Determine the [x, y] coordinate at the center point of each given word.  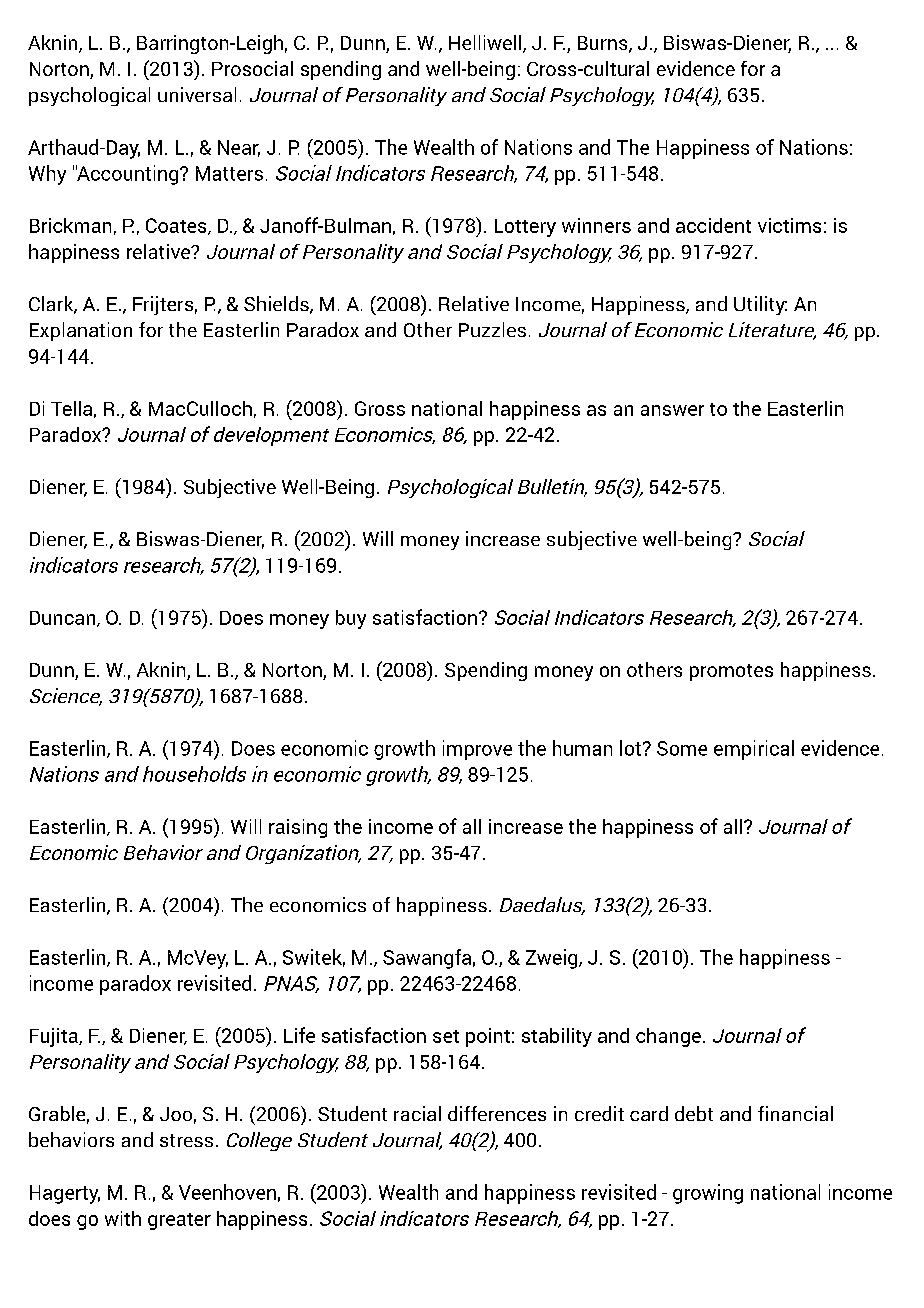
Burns [604, 44]
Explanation [81, 331]
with [123, 1218]
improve [477, 750]
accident [713, 225]
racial [417, 1113]
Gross [380, 408]
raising [298, 828]
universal [197, 94]
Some [682, 748]
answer [672, 410]
